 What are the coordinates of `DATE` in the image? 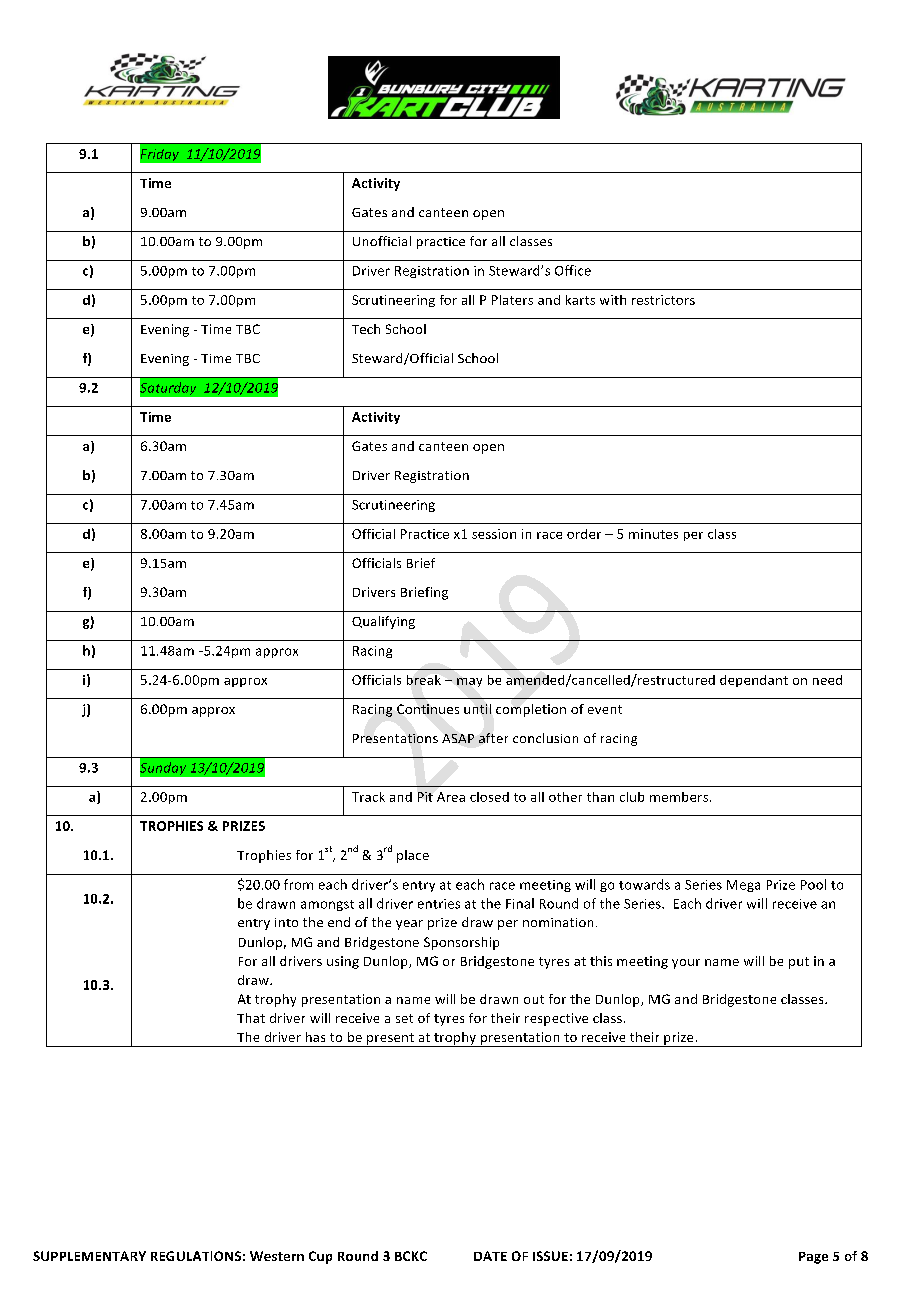 It's located at (490, 1256).
